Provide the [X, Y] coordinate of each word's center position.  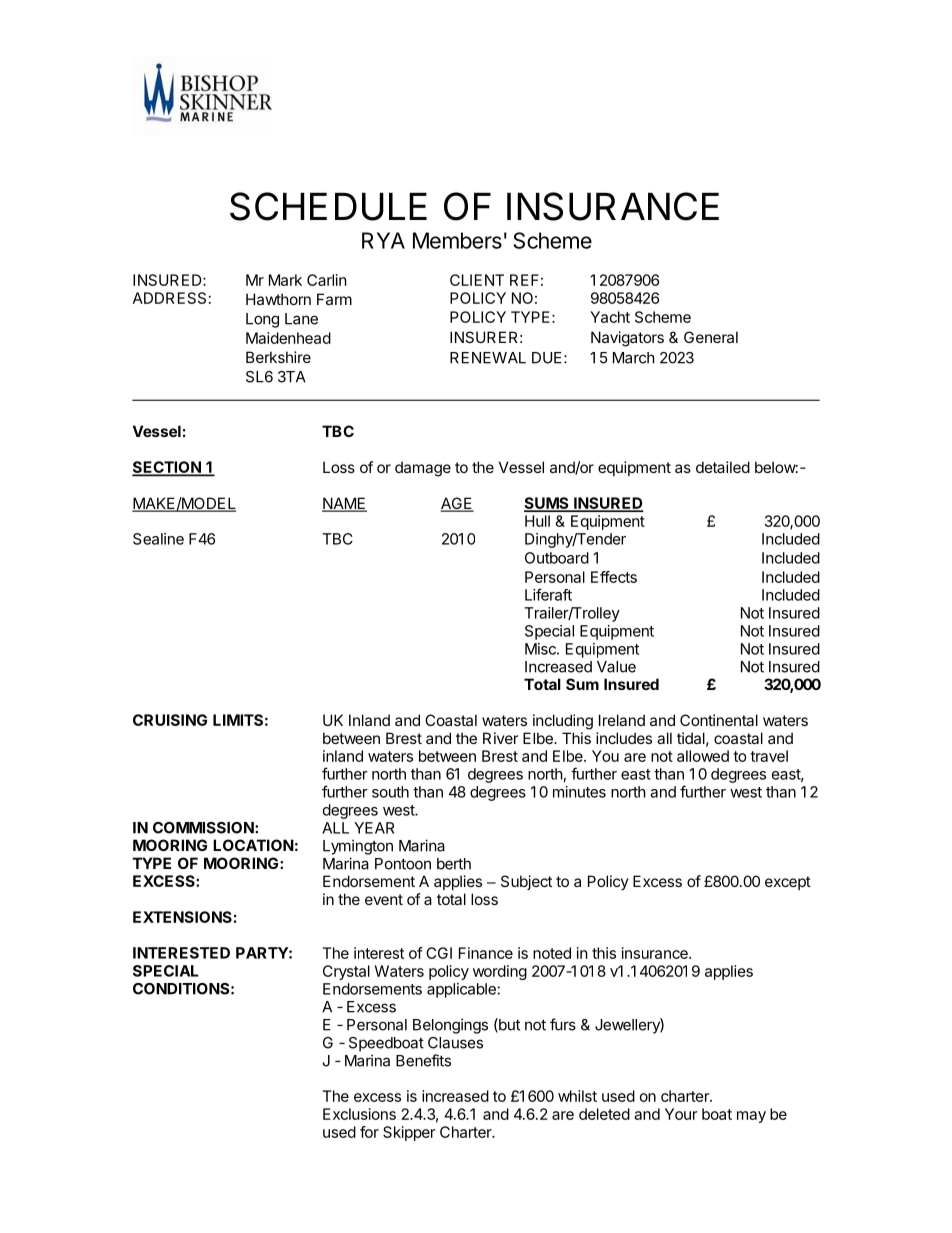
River [500, 738]
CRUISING [170, 720]
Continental [719, 720]
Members [457, 240]
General [711, 337]
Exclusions [359, 1114]
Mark [285, 280]
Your [681, 1114]
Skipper [409, 1133]
